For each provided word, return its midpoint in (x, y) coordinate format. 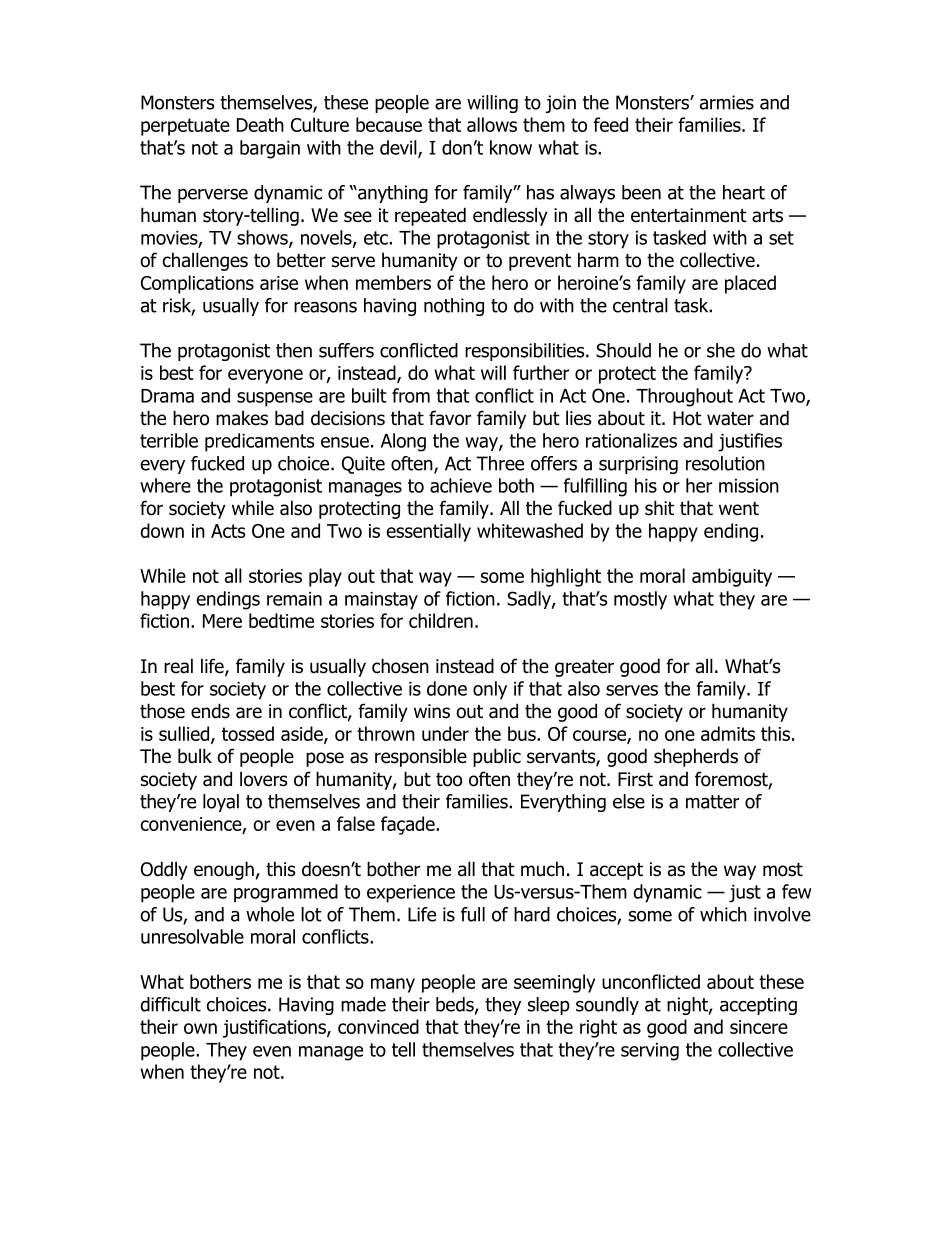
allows (492, 124)
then (294, 350)
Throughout (684, 397)
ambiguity (732, 577)
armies (727, 102)
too (449, 780)
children (441, 620)
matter (712, 802)
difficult (170, 1004)
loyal (221, 803)
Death (260, 124)
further (541, 372)
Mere (222, 621)
